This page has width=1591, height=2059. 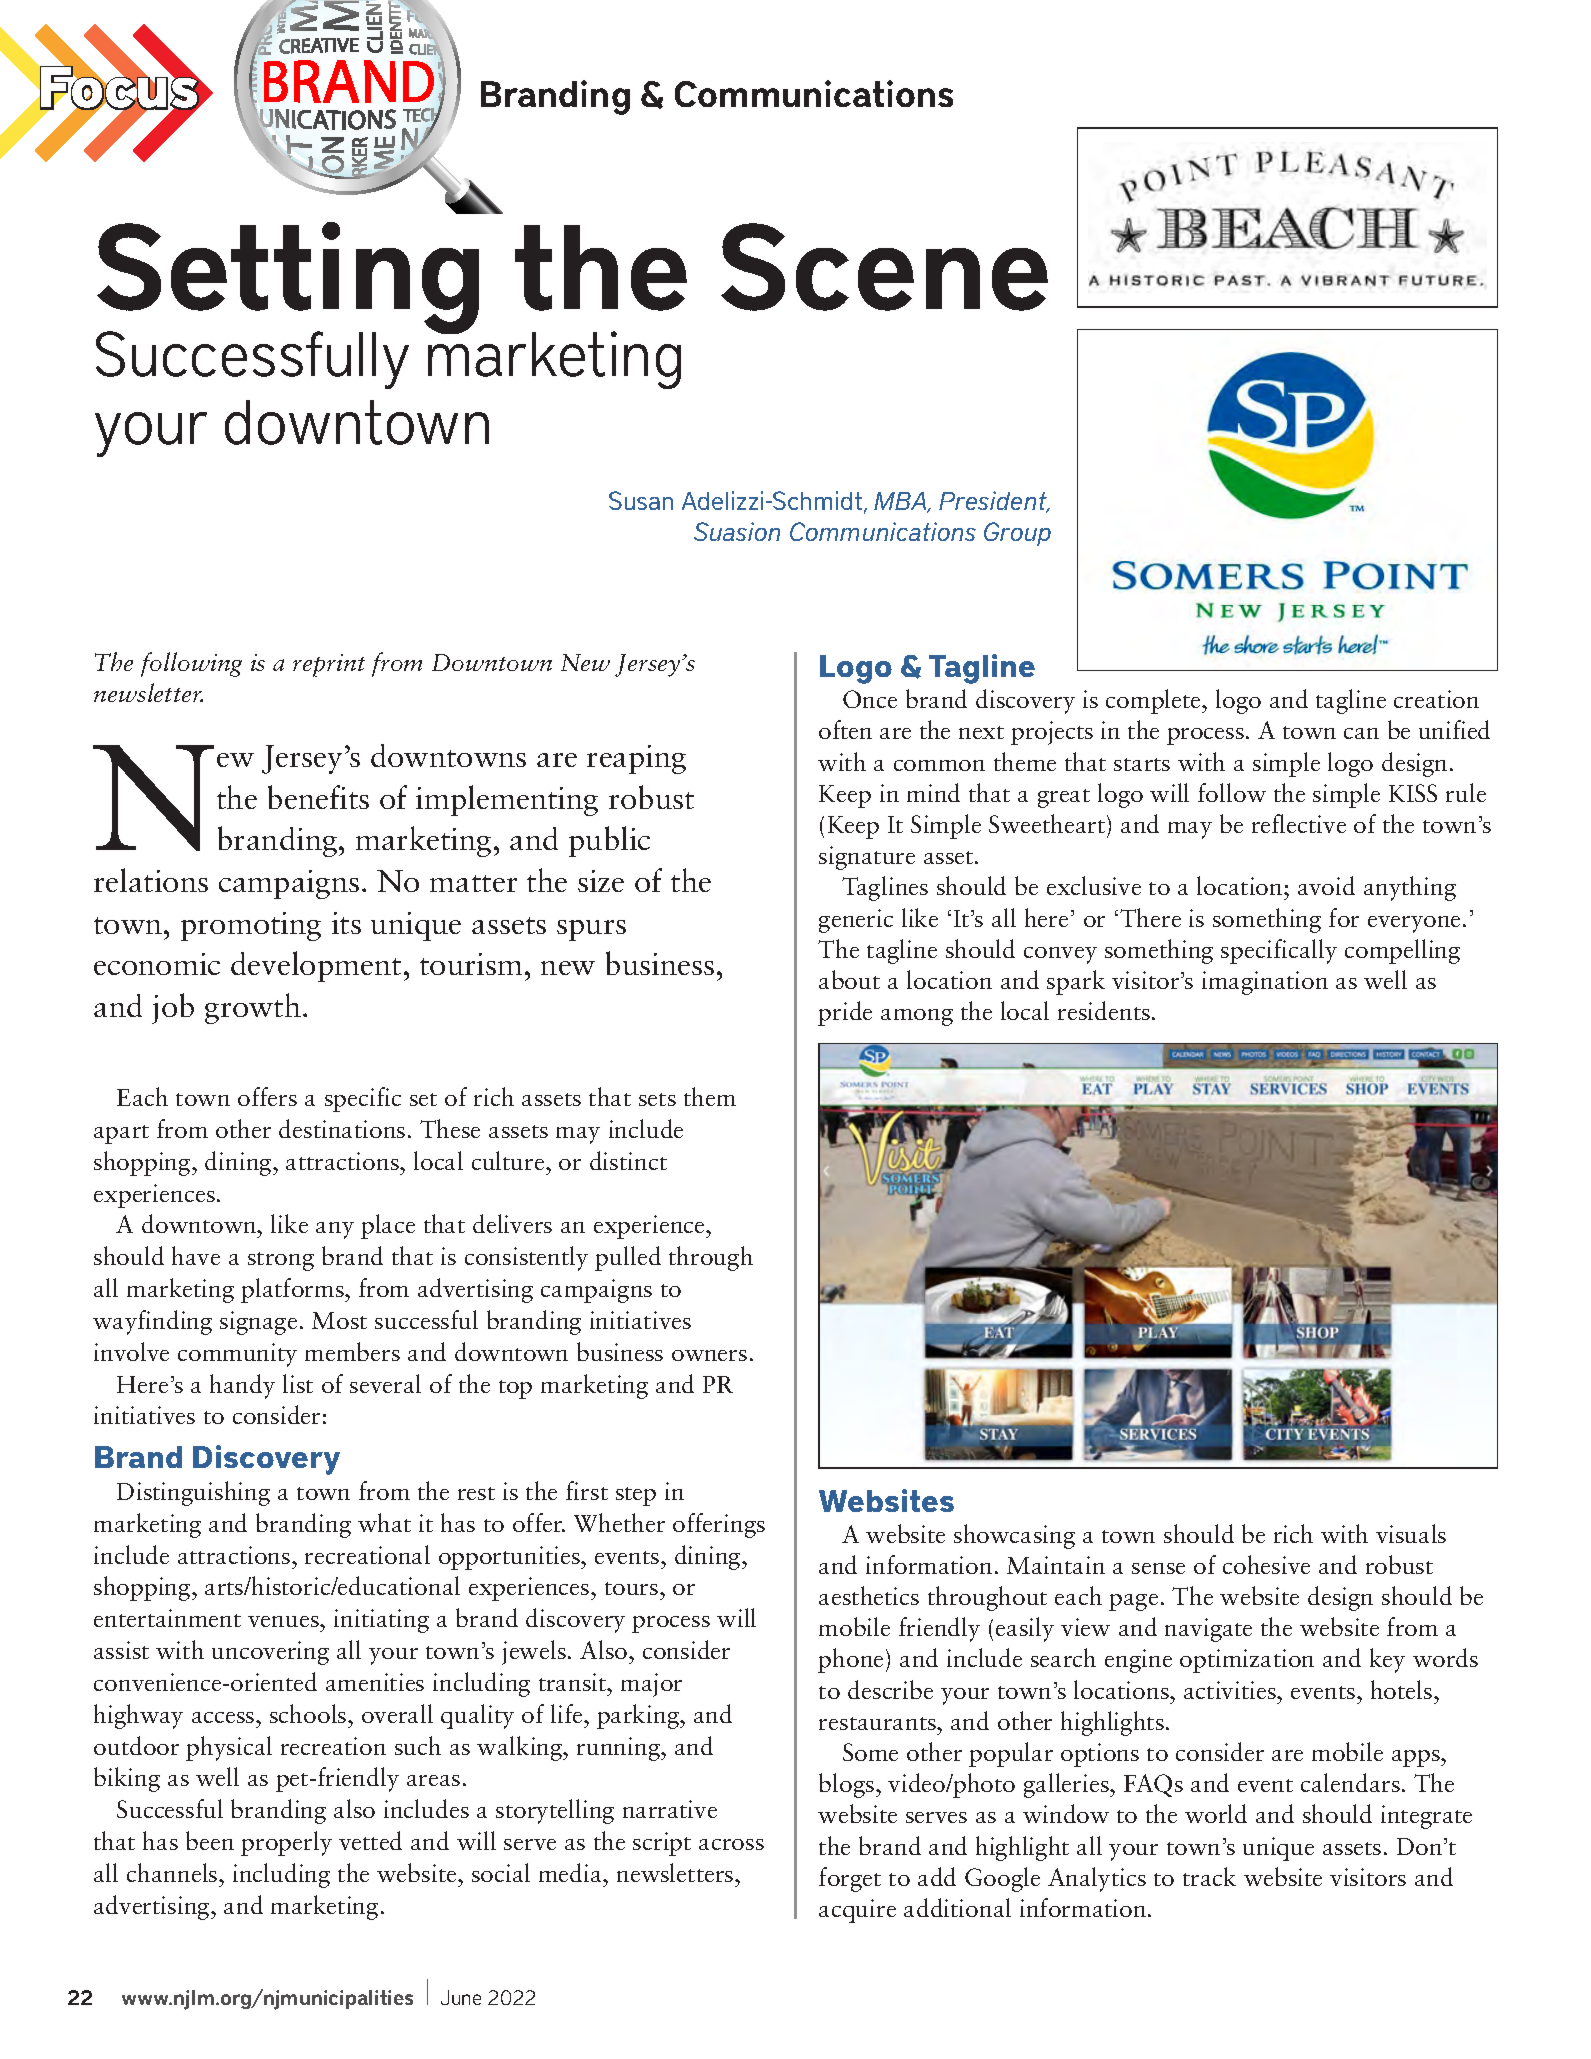 What do you see at coordinates (1209, 1876) in the page?
I see `track` at bounding box center [1209, 1876].
